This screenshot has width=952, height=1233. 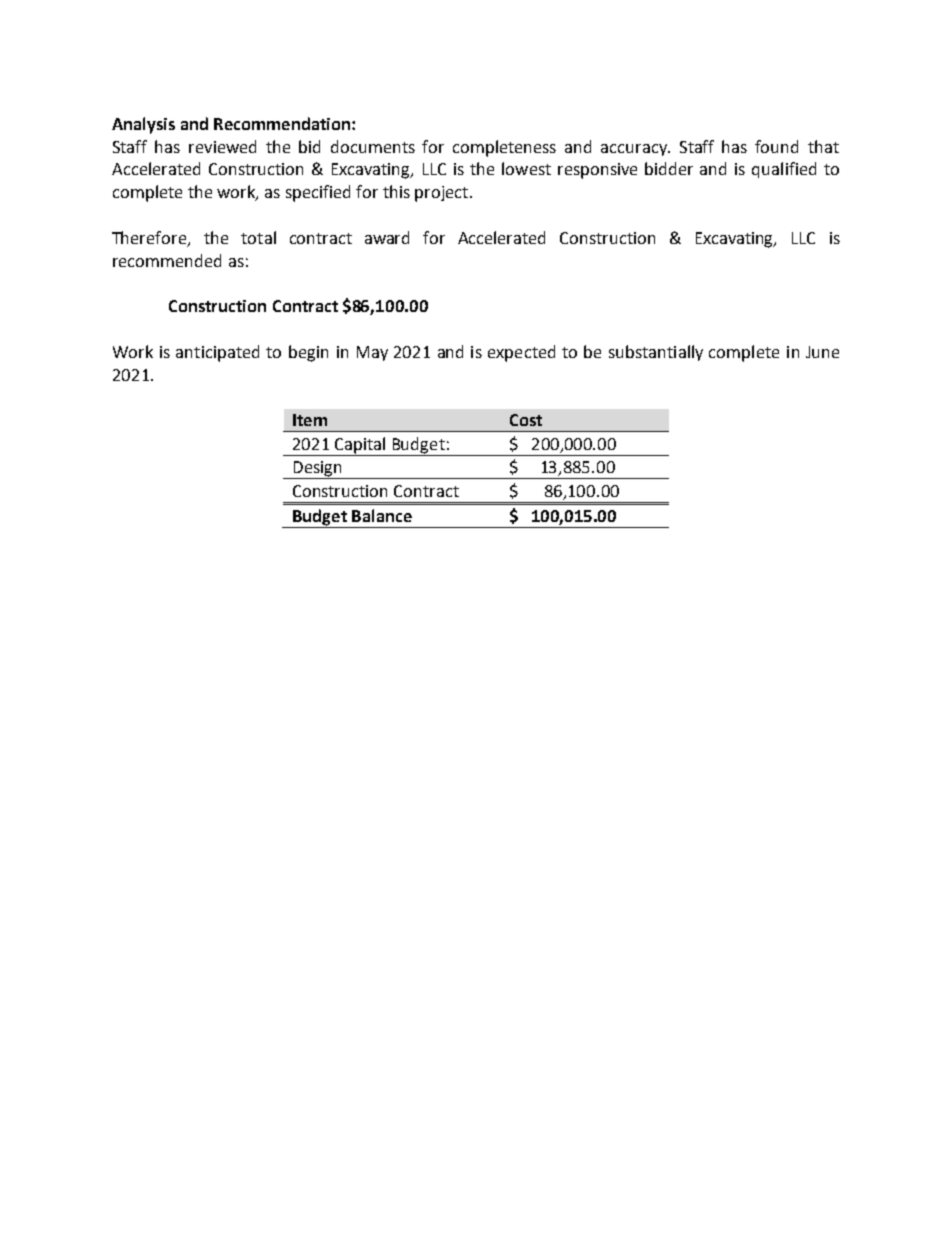 I want to click on award, so click(x=387, y=237).
